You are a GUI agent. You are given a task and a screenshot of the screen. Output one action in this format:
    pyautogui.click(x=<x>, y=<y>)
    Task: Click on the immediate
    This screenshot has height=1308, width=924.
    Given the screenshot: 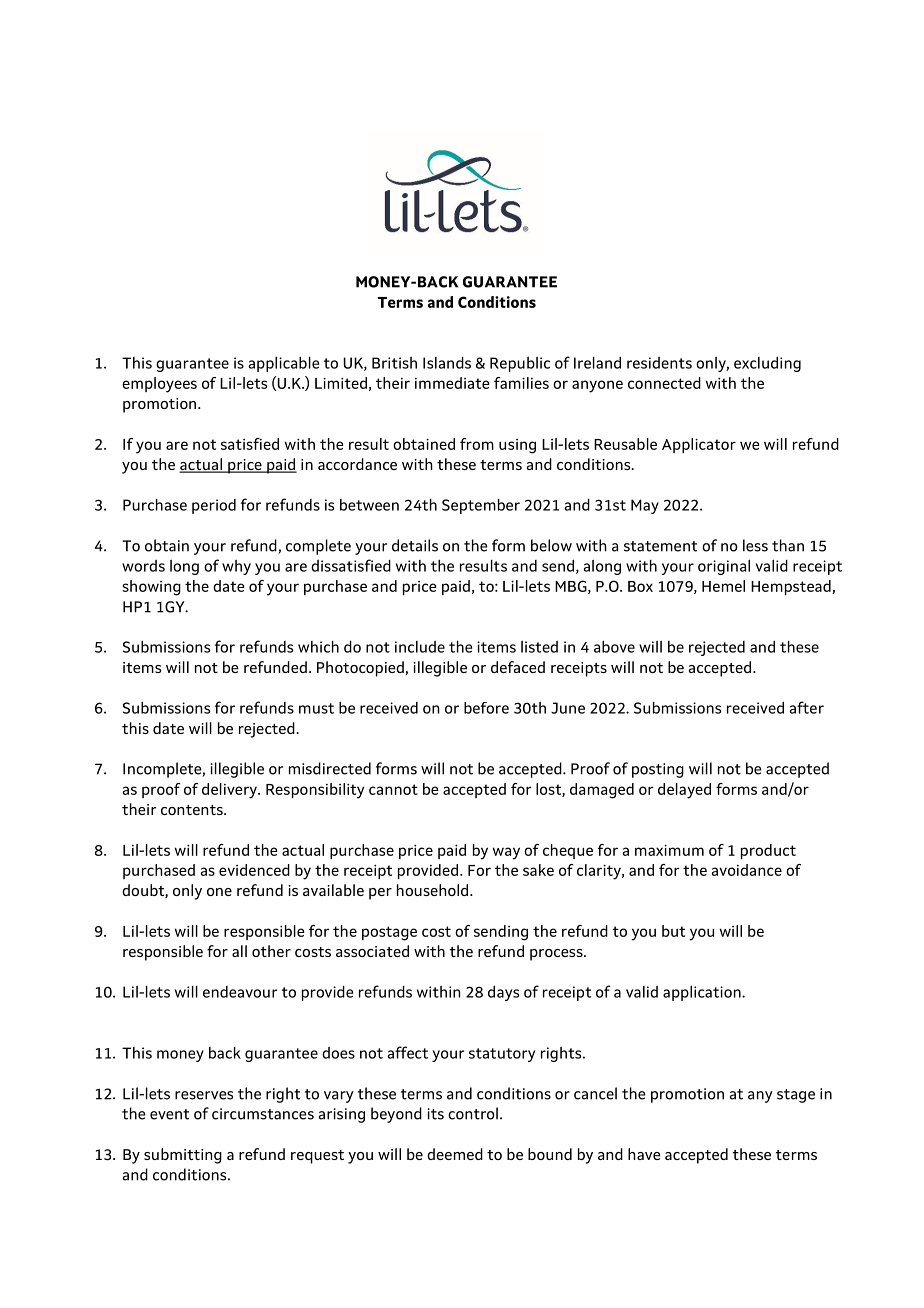 What is the action you would take?
    pyautogui.click(x=452, y=383)
